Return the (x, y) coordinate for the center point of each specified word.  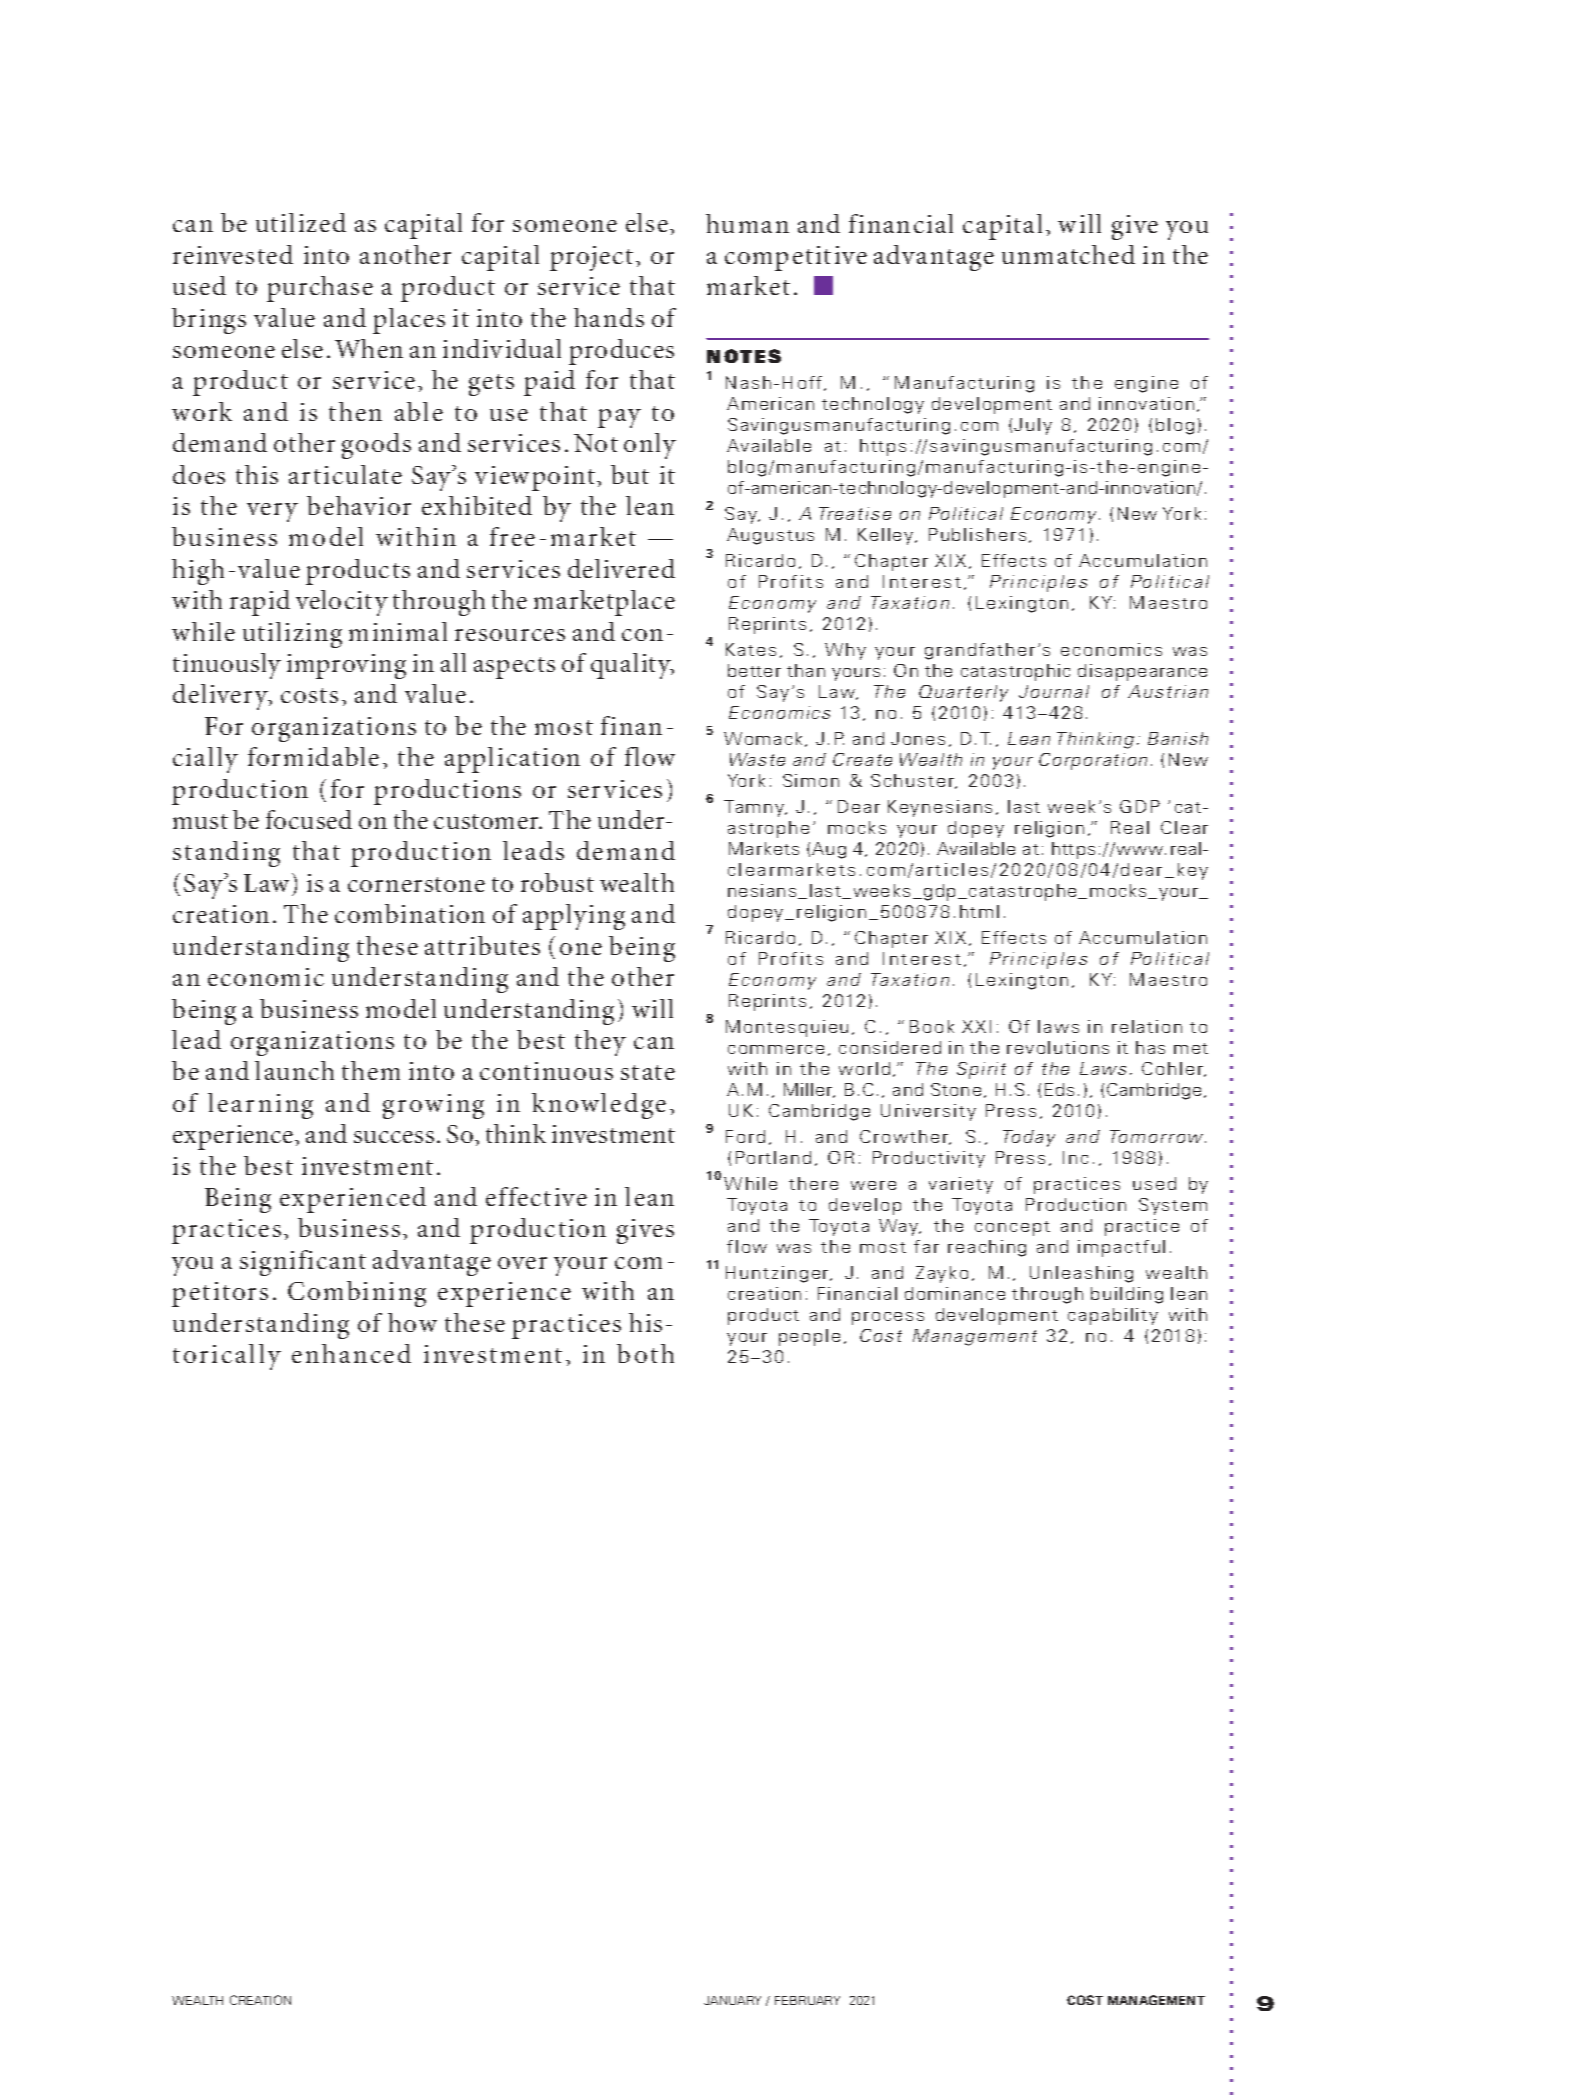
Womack (763, 738)
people (809, 1337)
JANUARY (732, 2000)
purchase (320, 289)
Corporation (1093, 761)
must (200, 821)
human (747, 223)
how (412, 1322)
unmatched (1068, 254)
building (1127, 1295)
